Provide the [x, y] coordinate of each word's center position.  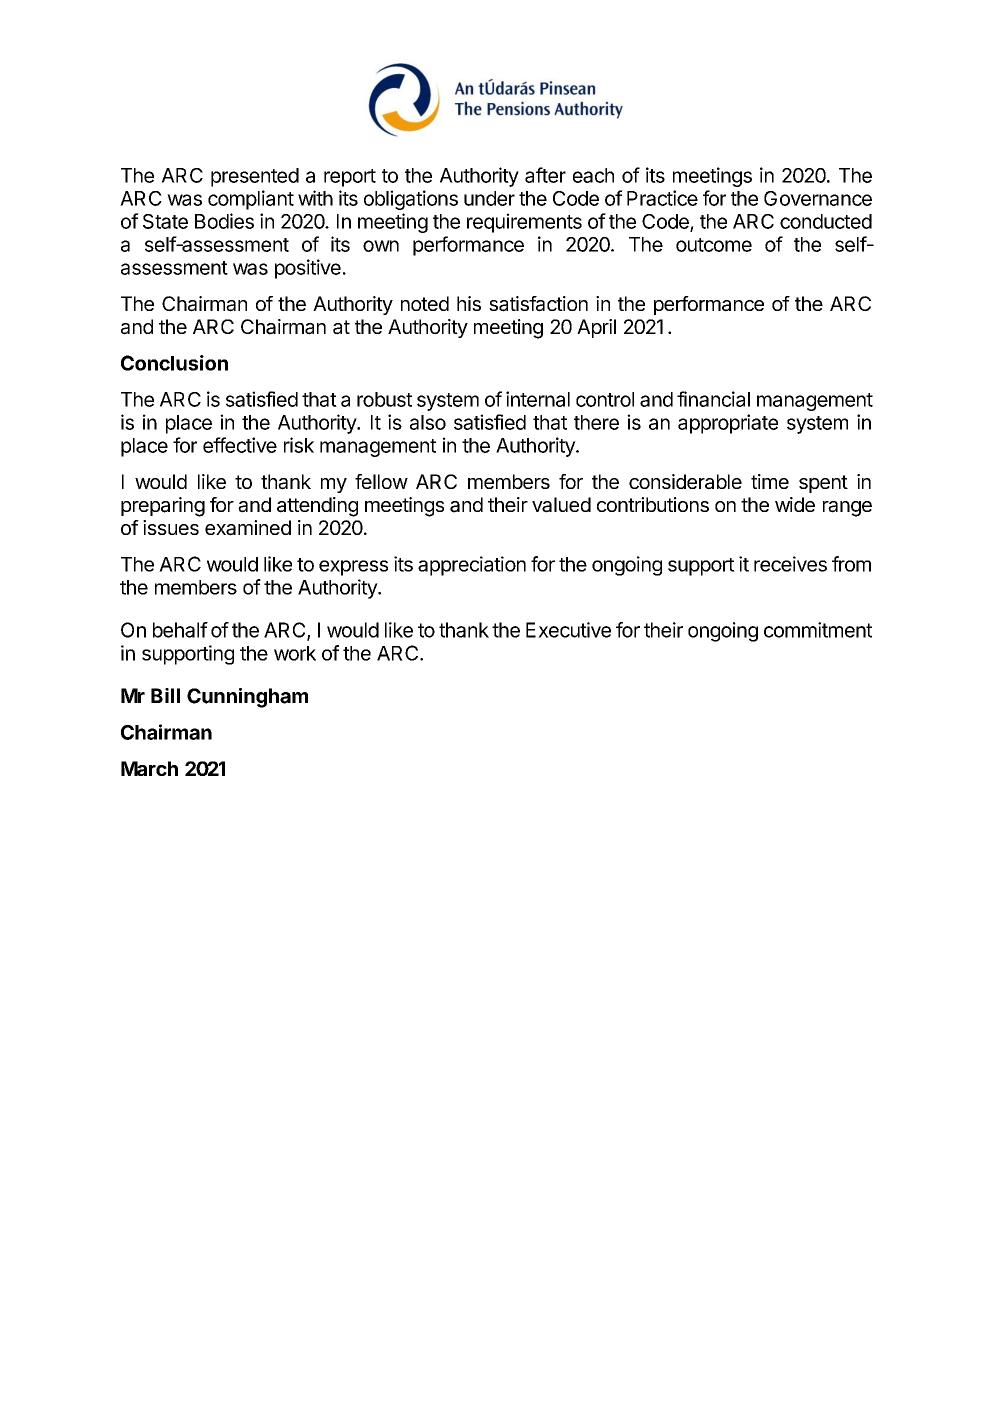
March [149, 768]
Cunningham [247, 698]
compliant [251, 200]
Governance [818, 198]
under [489, 198]
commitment [818, 630]
